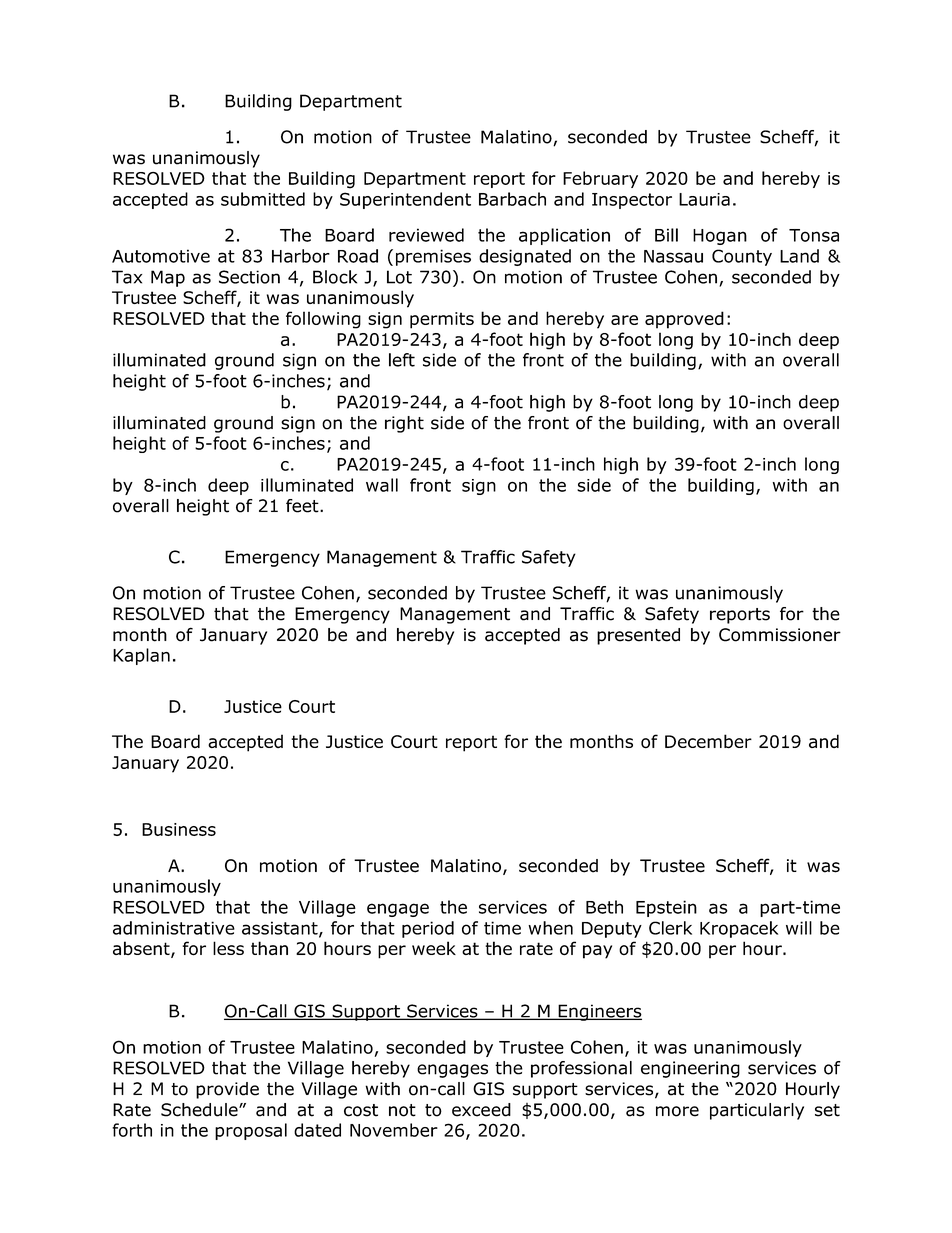 The image size is (952, 1233). I want to click on feet, so click(303, 506).
